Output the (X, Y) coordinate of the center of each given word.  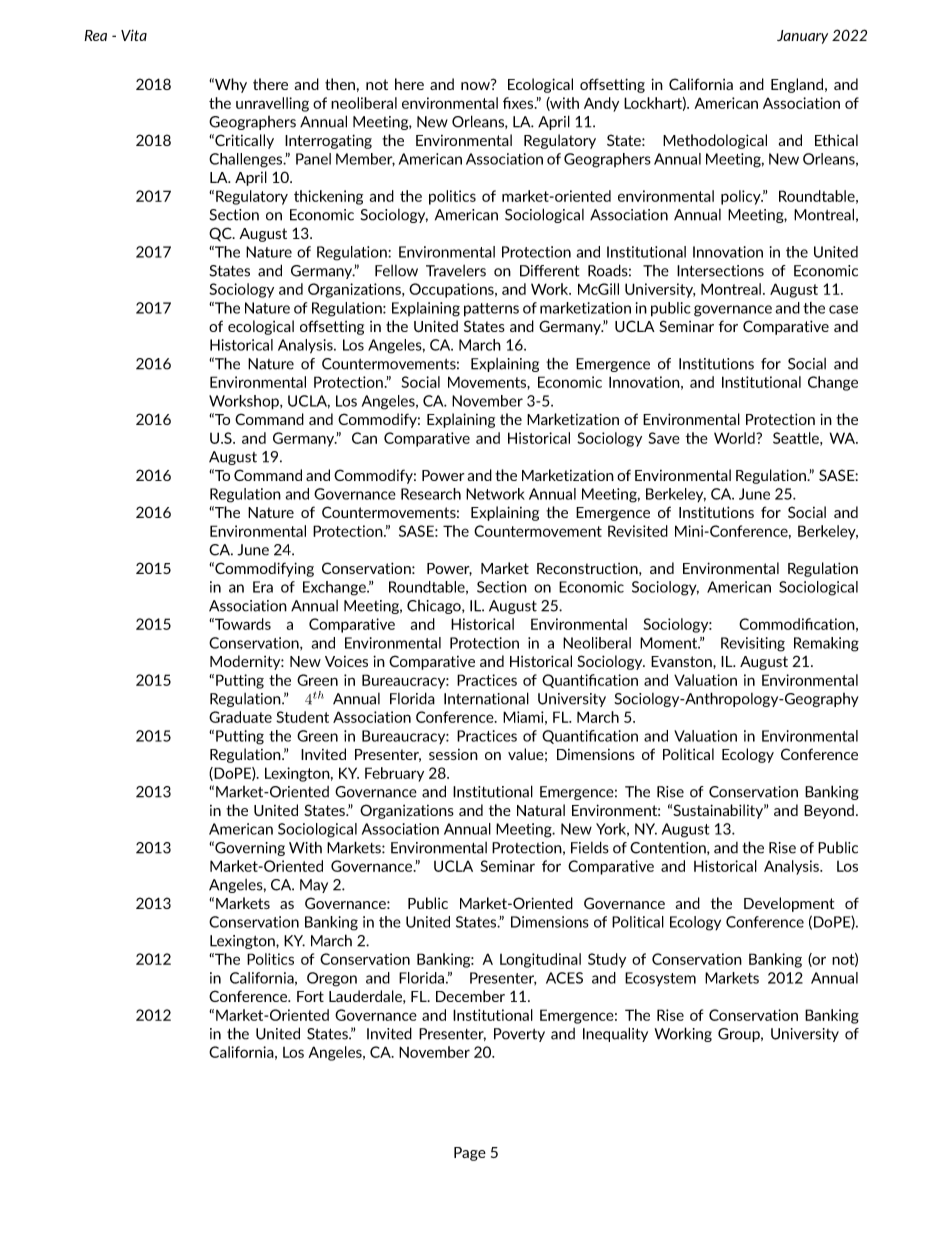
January (802, 37)
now (476, 85)
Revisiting (753, 644)
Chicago (435, 607)
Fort (310, 996)
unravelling (272, 104)
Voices (346, 661)
